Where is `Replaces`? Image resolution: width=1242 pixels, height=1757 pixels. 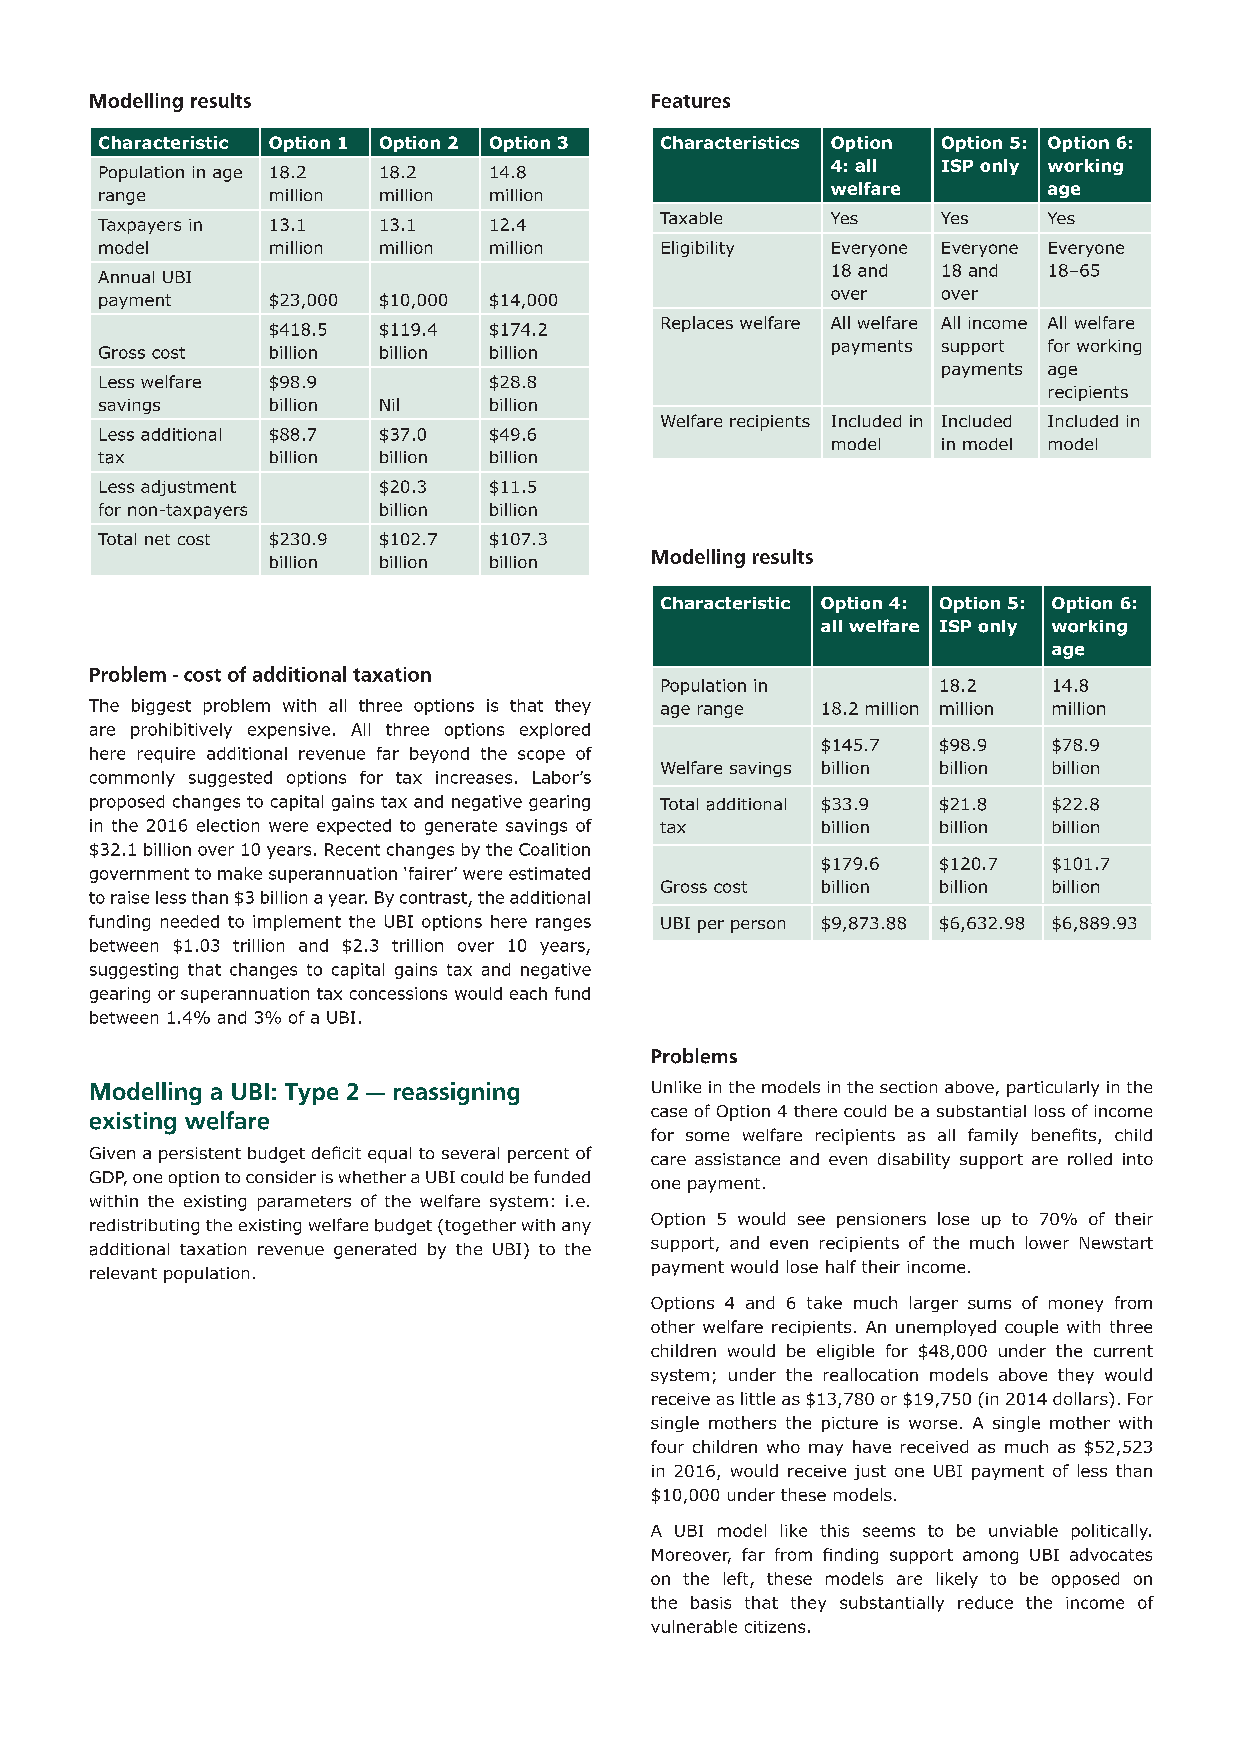 Replaces is located at coordinates (697, 324).
